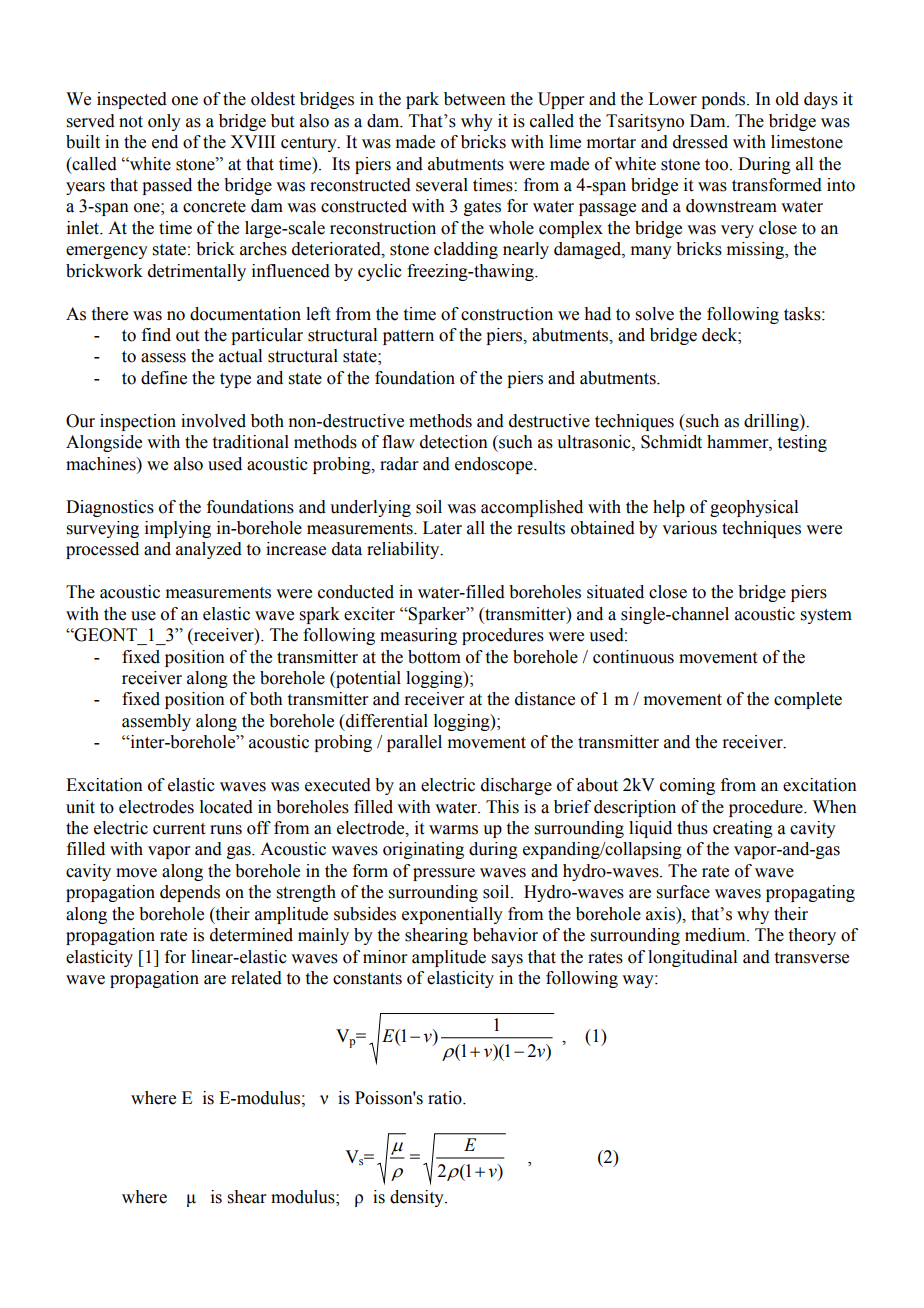  What do you see at coordinates (692, 958) in the screenshot?
I see `longitudinal` at bounding box center [692, 958].
